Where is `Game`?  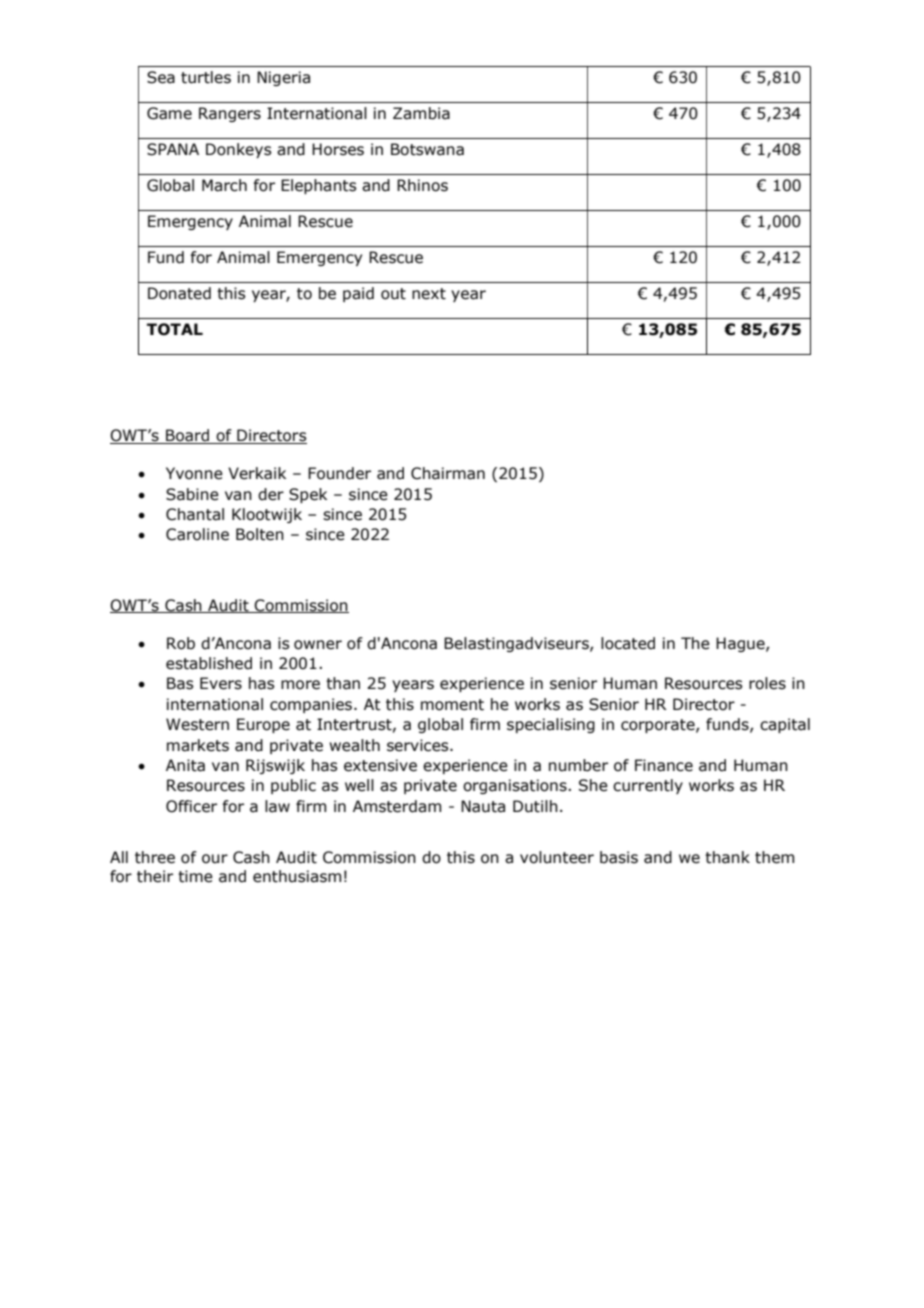
Game is located at coordinates (169, 113).
